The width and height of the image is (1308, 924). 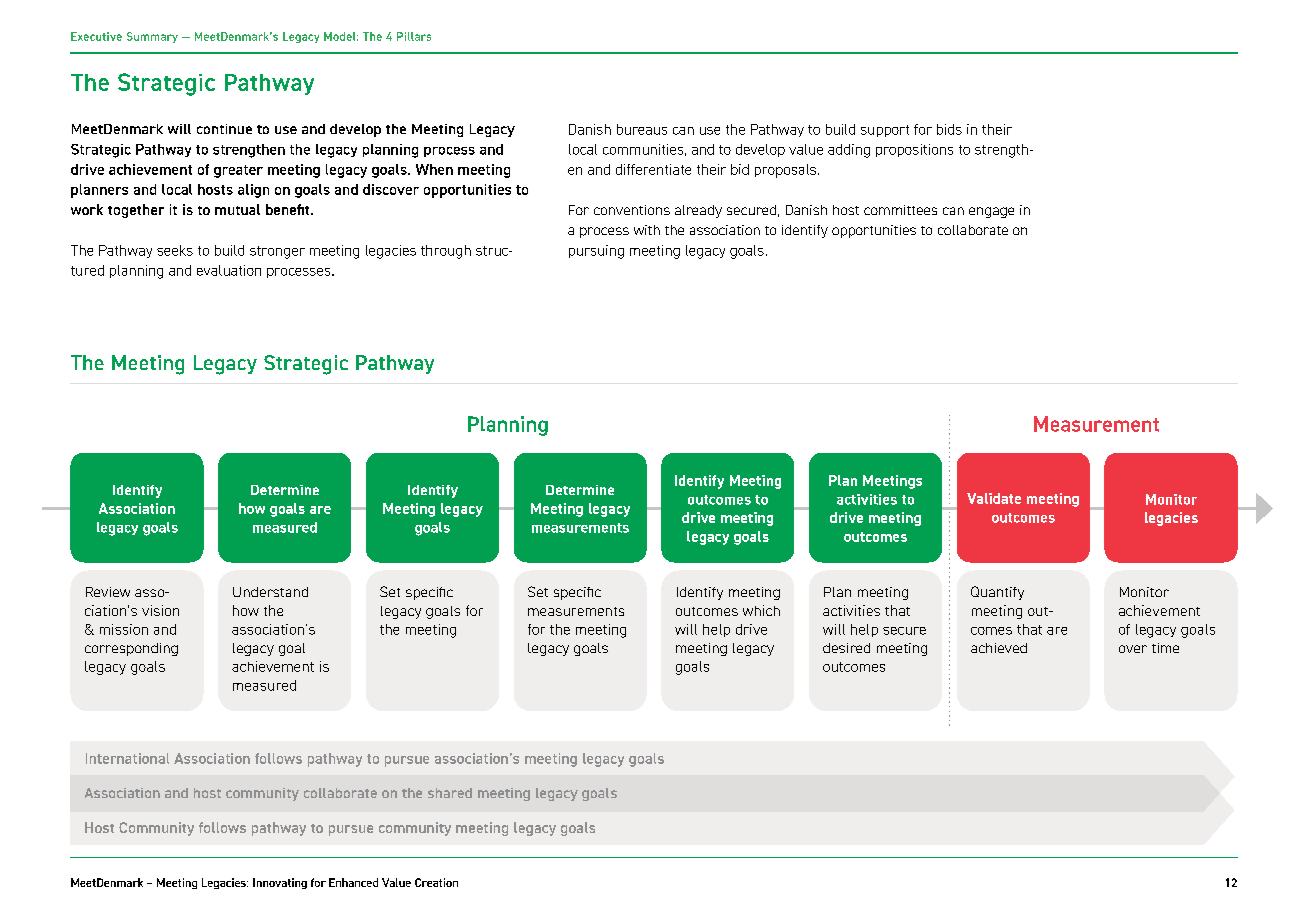 I want to click on which, so click(x=761, y=610).
